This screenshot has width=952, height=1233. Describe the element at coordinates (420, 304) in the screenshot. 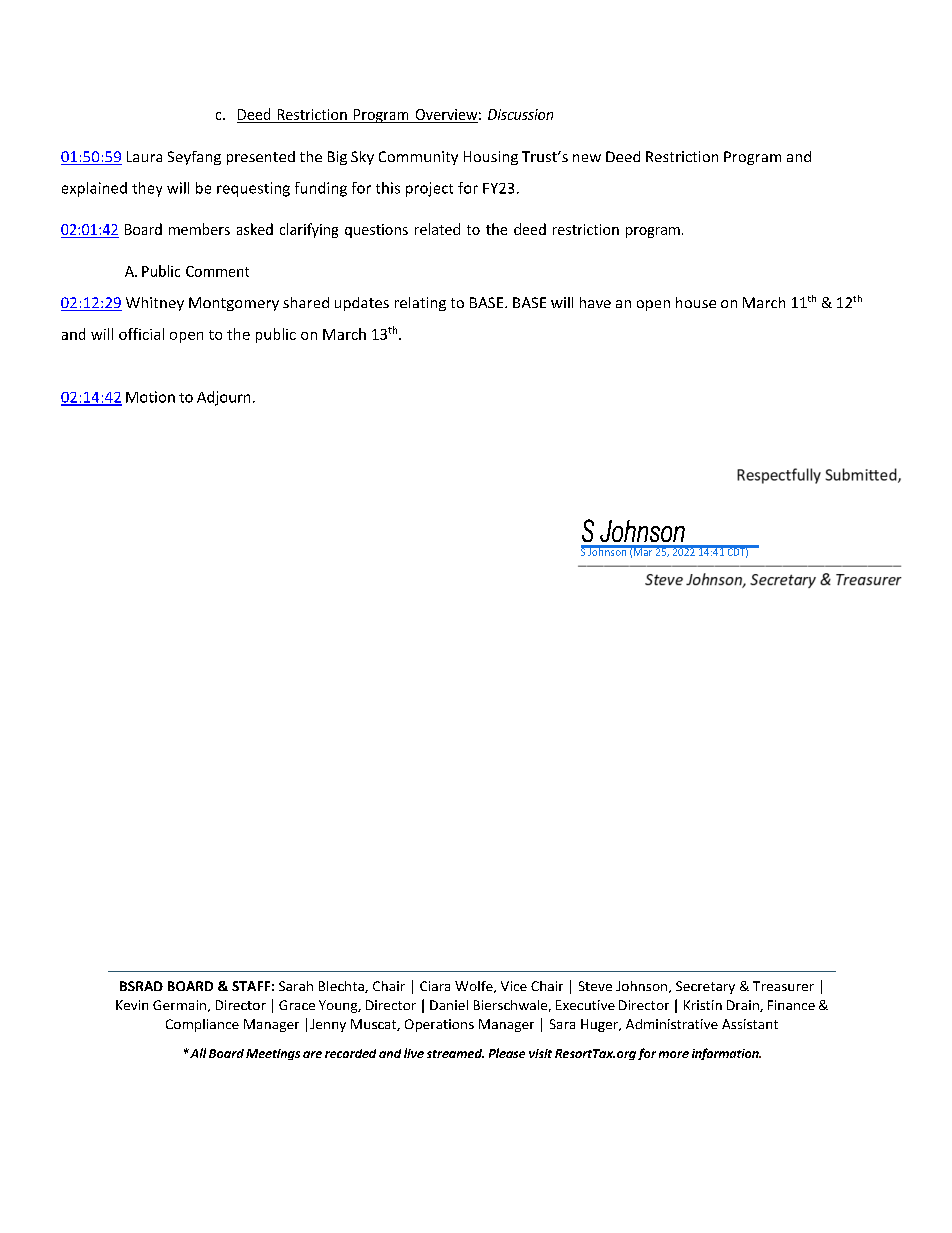

I see `relating` at that location.
